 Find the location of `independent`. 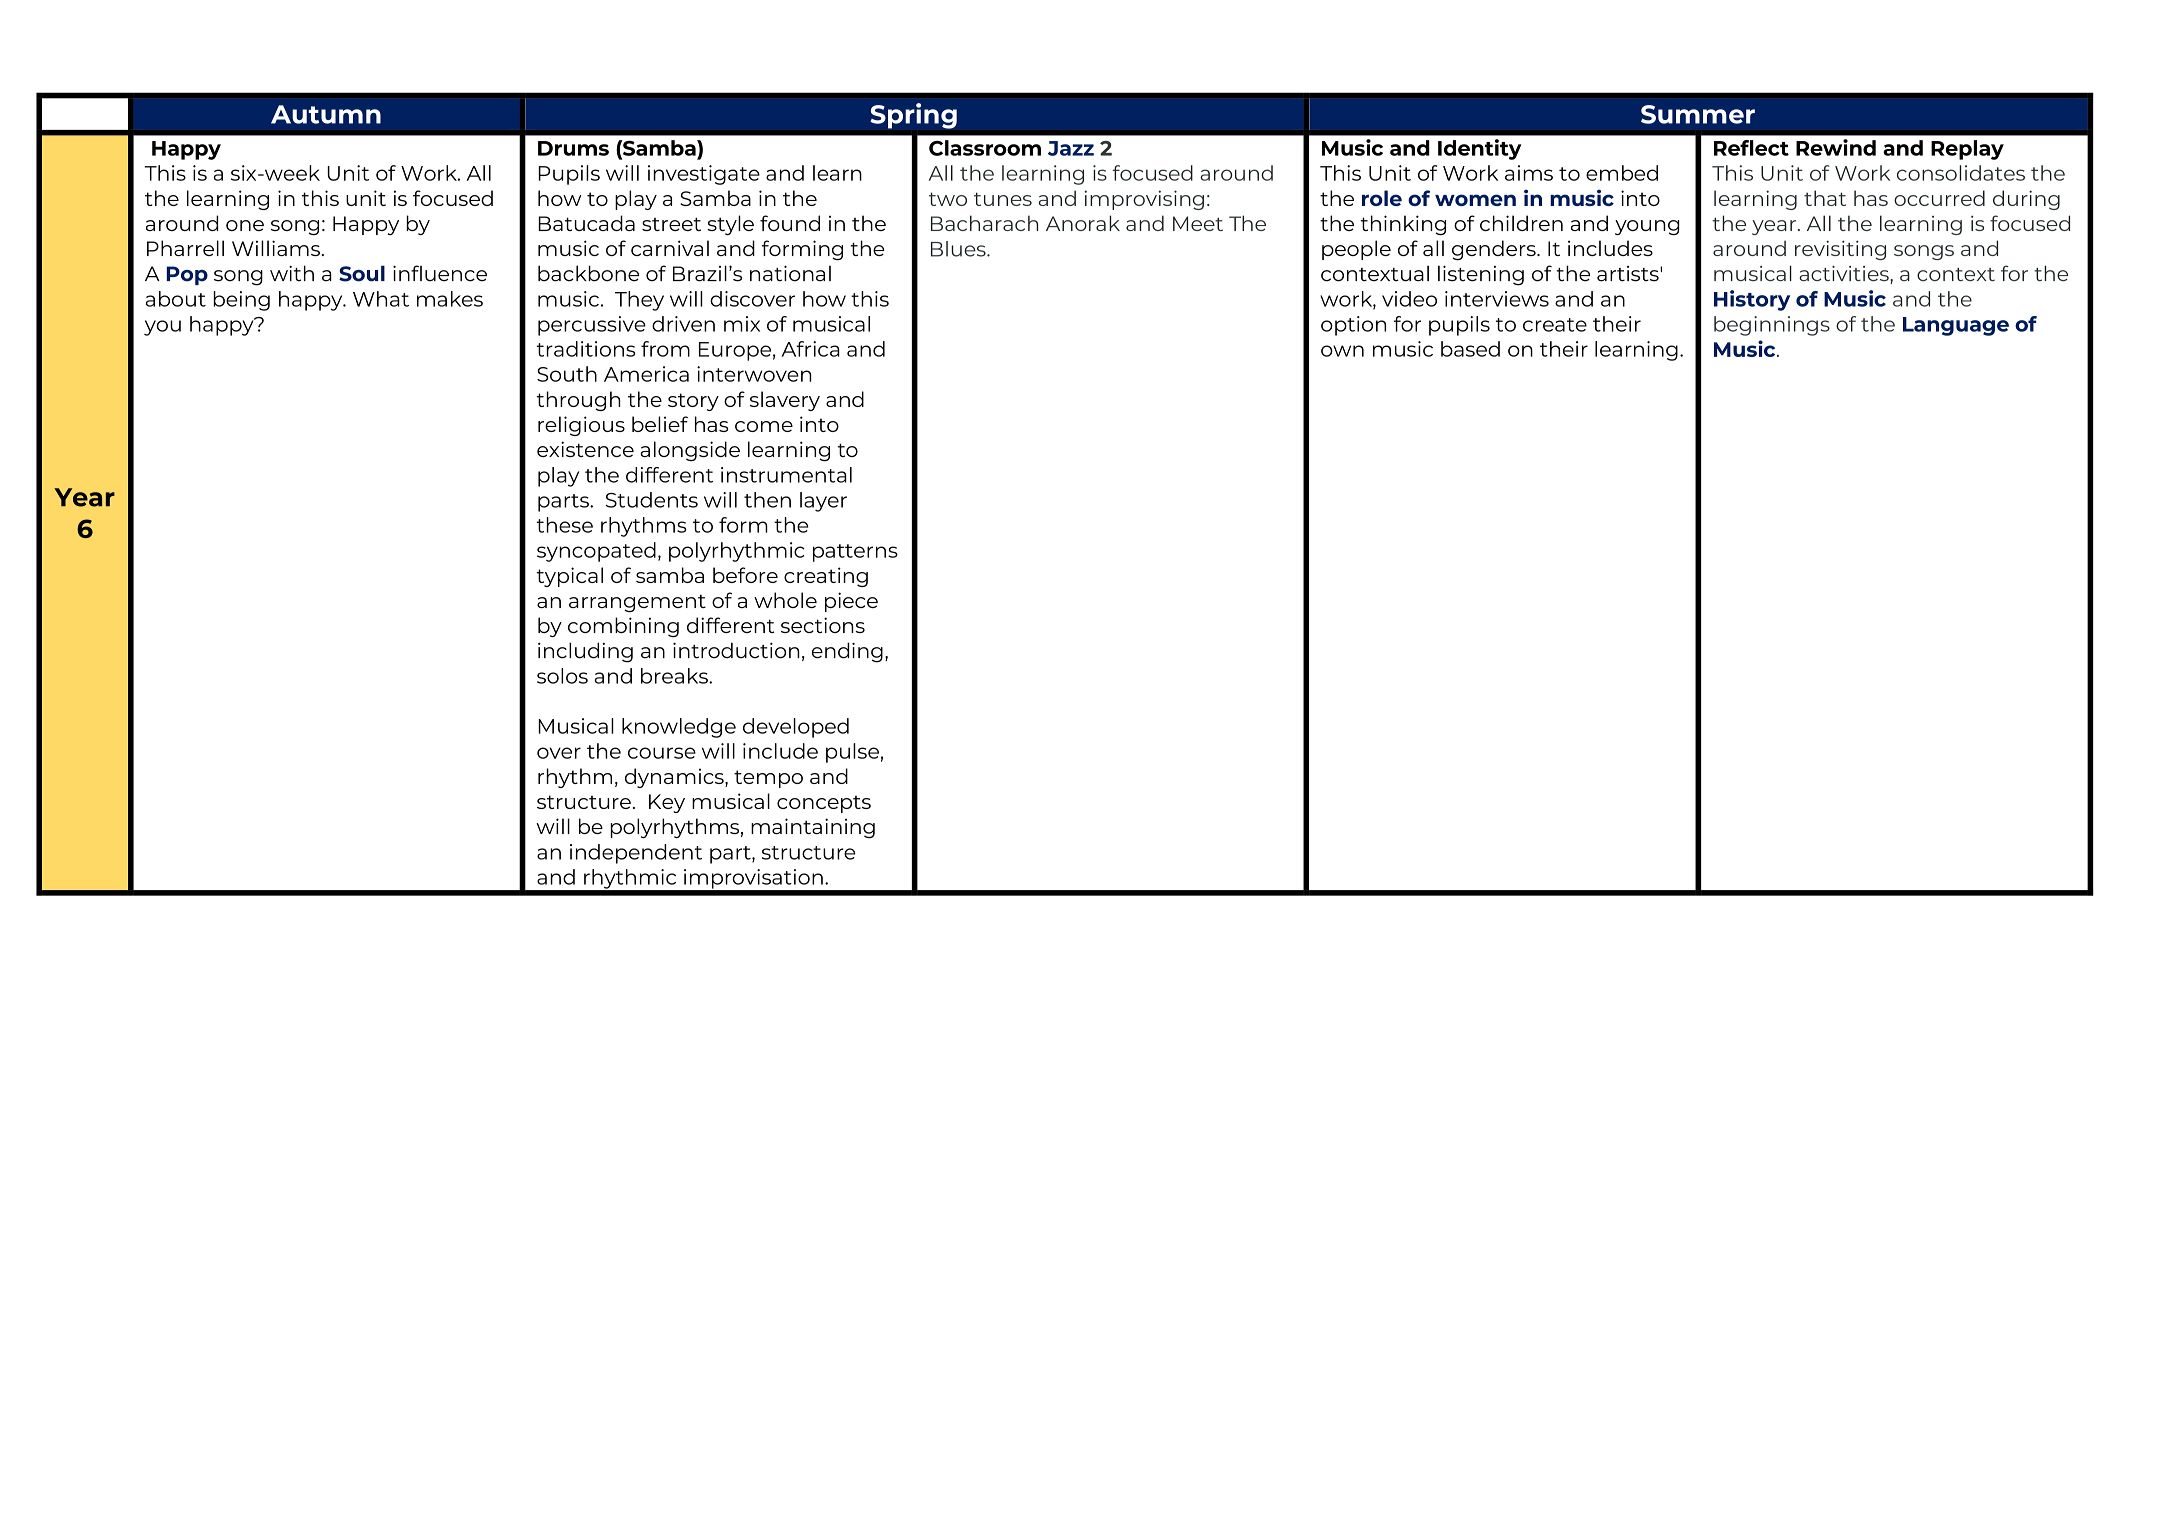

independent is located at coordinates (636, 854).
